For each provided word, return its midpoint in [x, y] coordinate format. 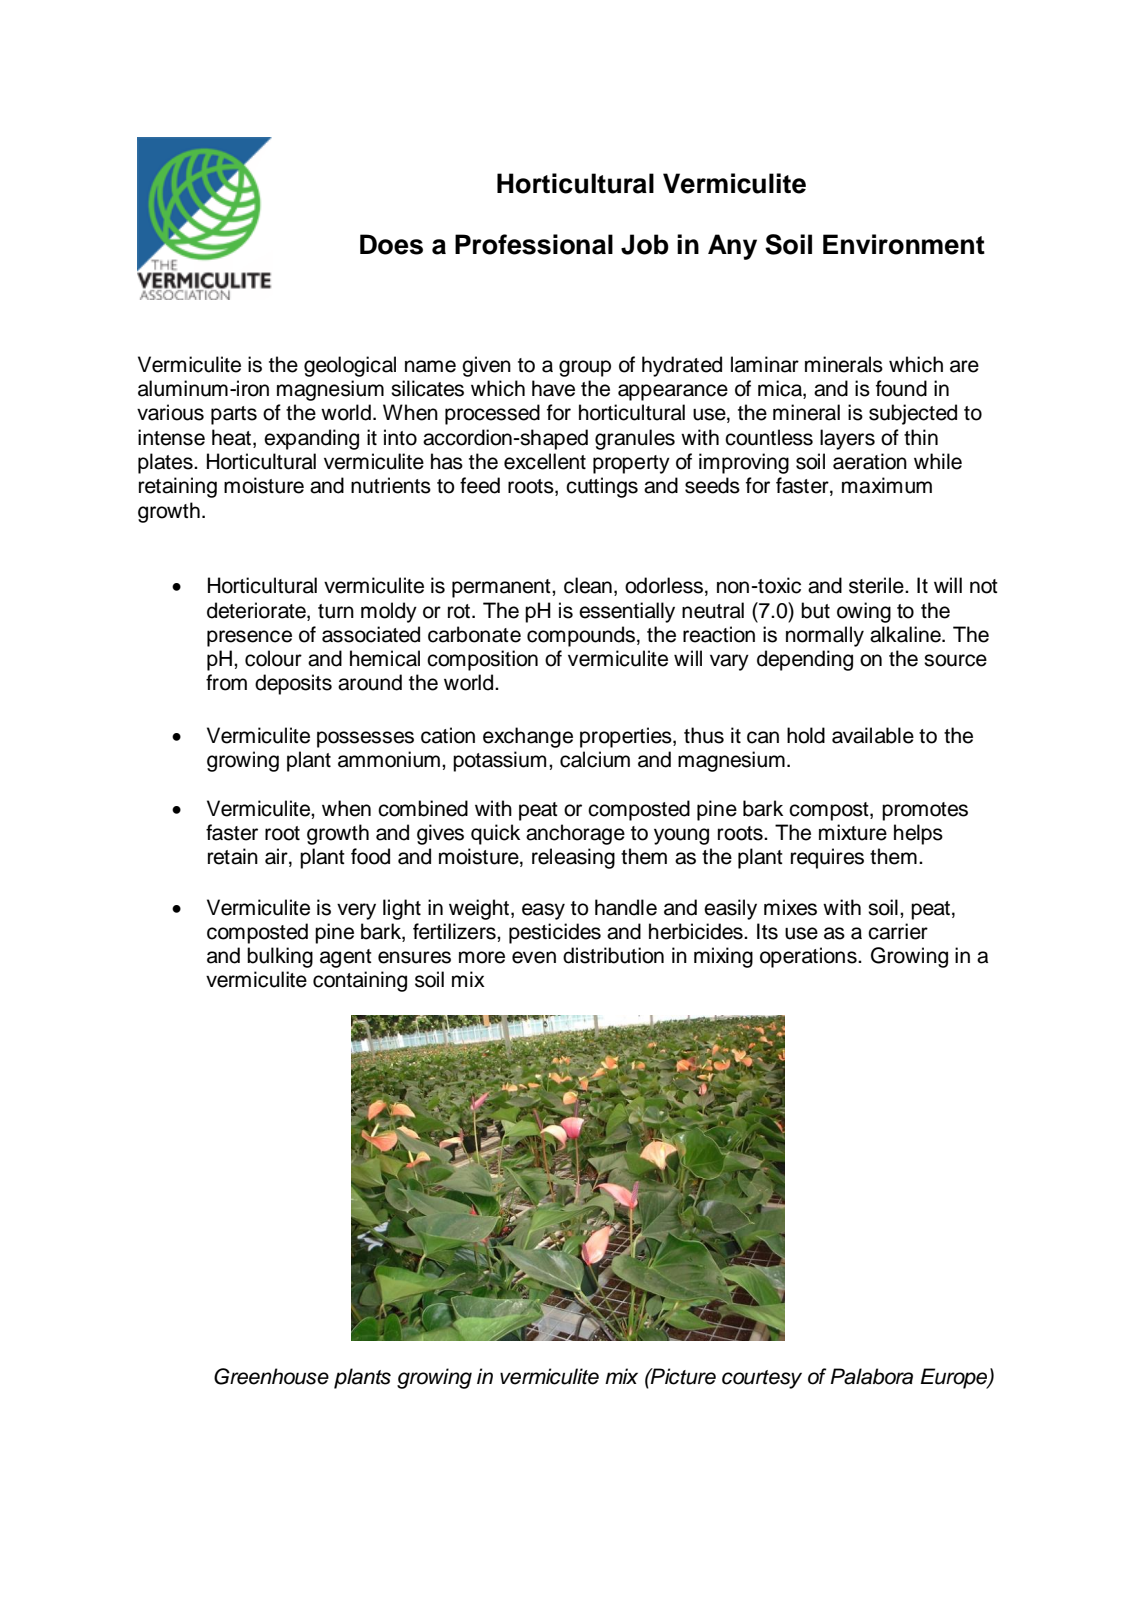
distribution [613, 955]
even [534, 957]
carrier [898, 931]
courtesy [762, 1379]
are [964, 366]
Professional [534, 244]
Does [391, 244]
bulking [280, 957]
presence [249, 638]
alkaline [906, 634]
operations [809, 957]
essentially [627, 612]
